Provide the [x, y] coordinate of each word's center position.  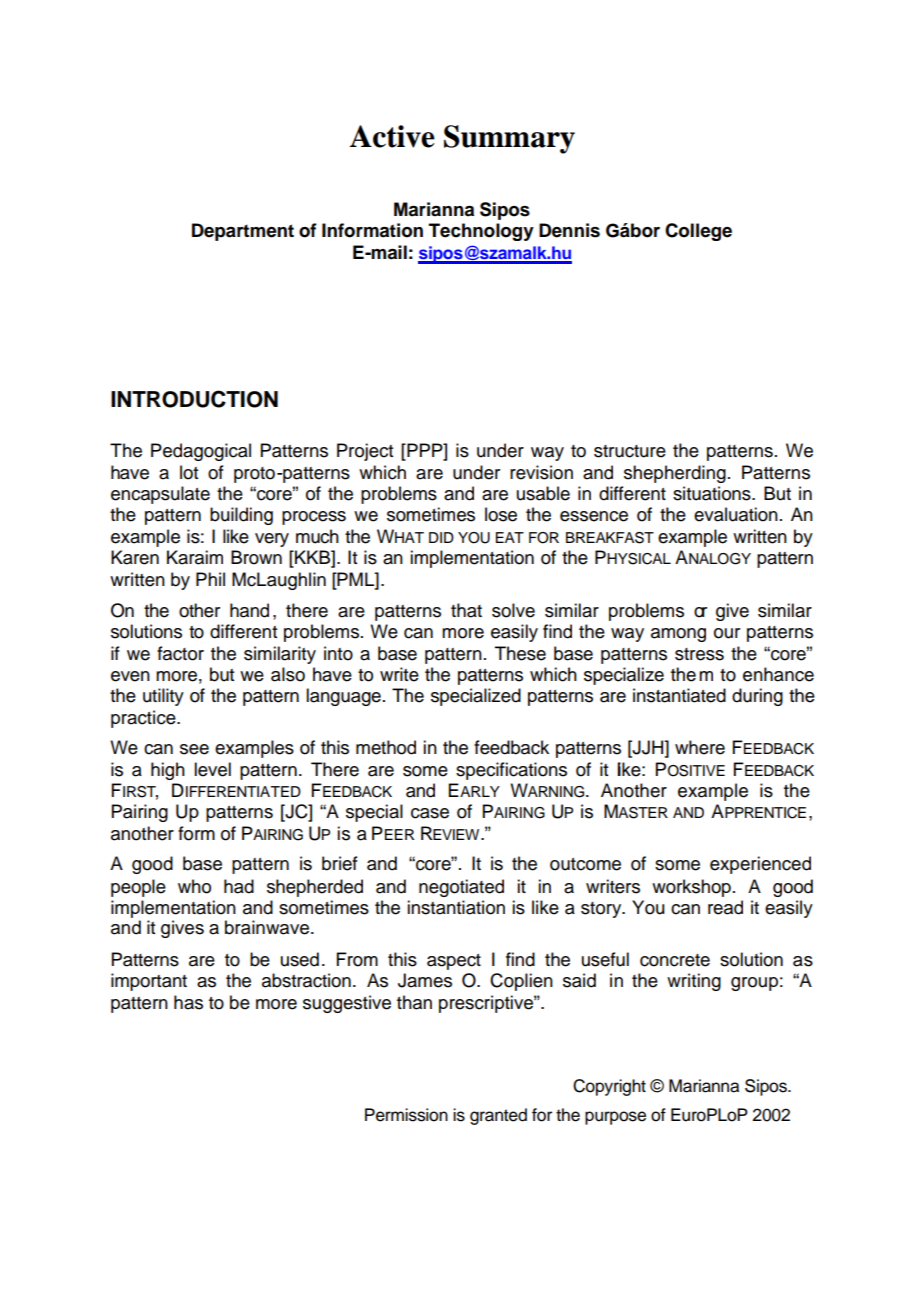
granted [498, 1116]
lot [189, 472]
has [188, 1002]
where [700, 747]
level [212, 769]
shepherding [675, 474]
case [430, 813]
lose [501, 514]
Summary [509, 139]
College [698, 232]
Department [243, 232]
